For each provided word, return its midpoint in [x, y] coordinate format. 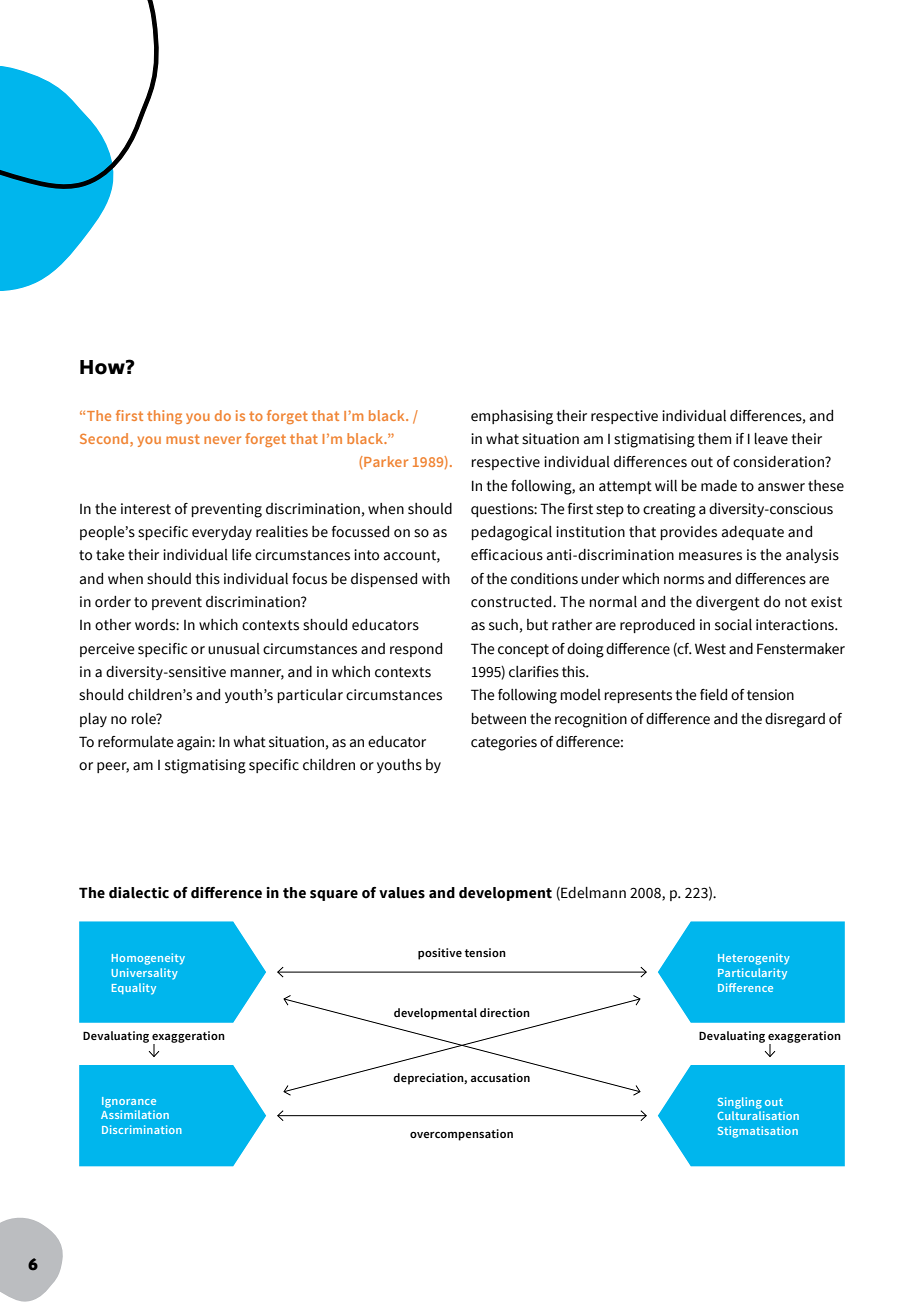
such [503, 625]
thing [164, 417]
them [714, 439]
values [402, 893]
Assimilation [135, 1114]
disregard [795, 720]
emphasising [512, 417]
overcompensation [461, 1135]
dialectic [139, 893]
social [733, 625]
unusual [234, 649]
